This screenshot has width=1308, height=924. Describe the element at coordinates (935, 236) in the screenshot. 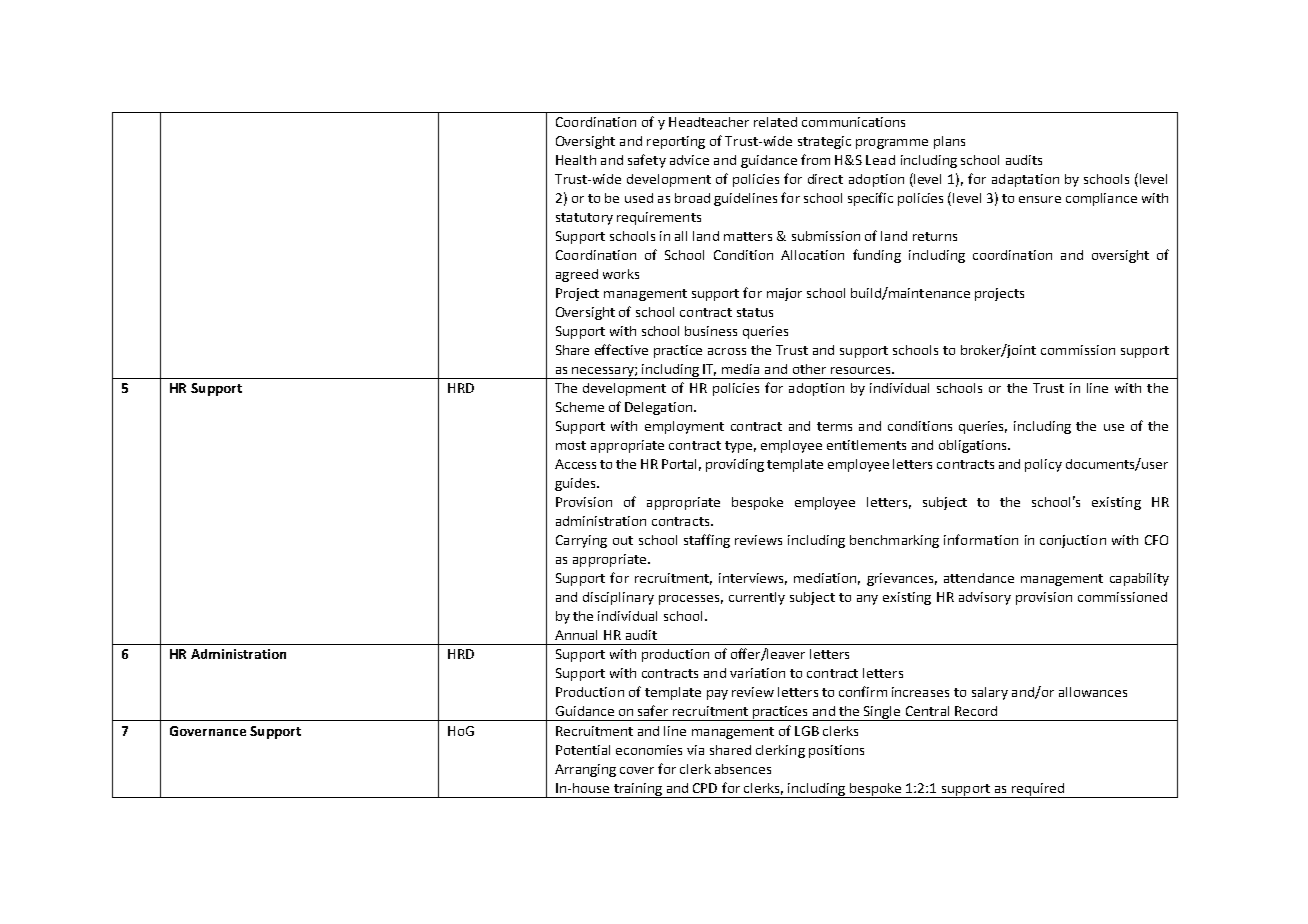

I see `returns` at that location.
